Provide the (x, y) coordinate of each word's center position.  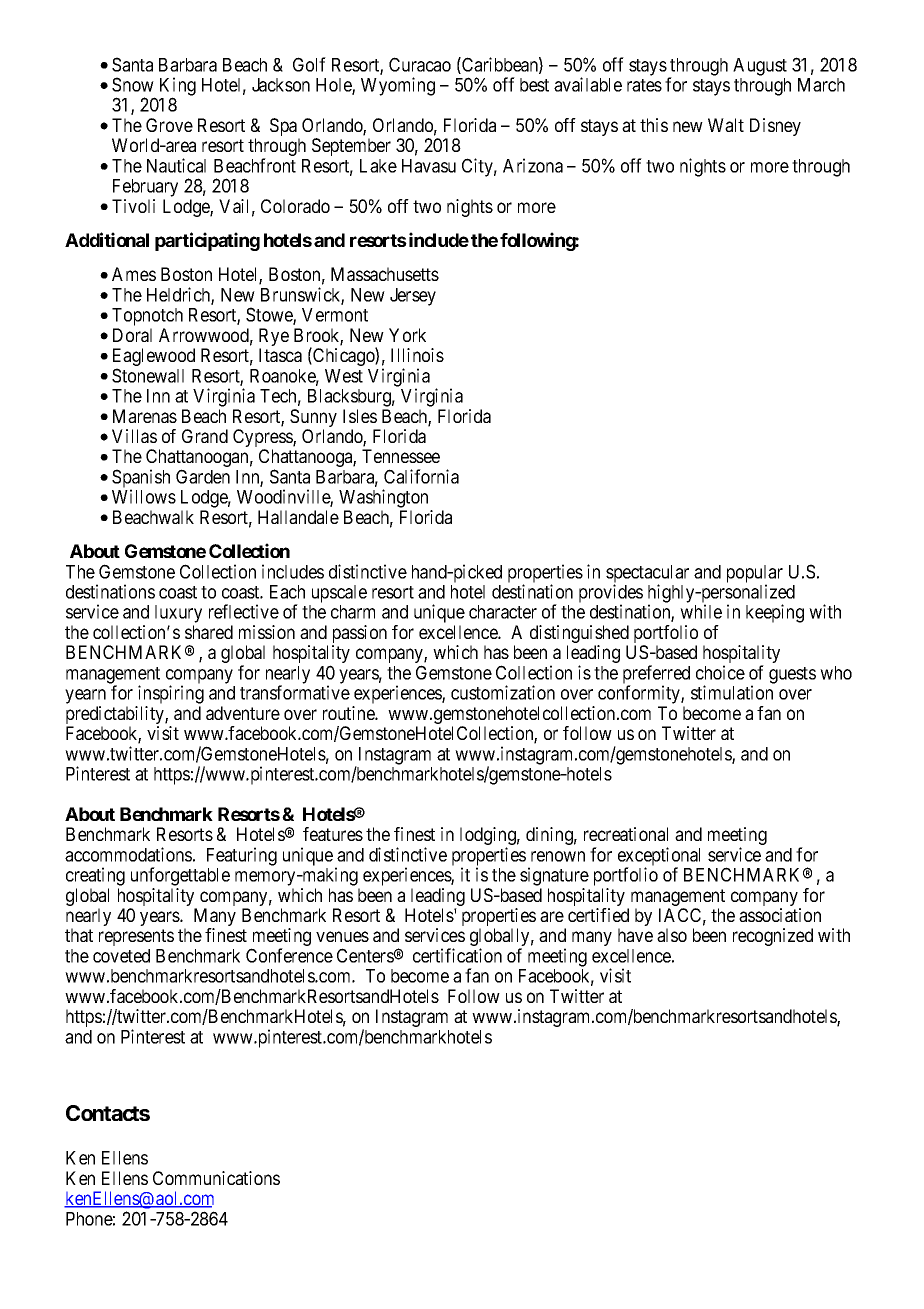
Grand (205, 436)
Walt (726, 125)
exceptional (659, 857)
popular (755, 575)
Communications (216, 1178)
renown (558, 856)
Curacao (420, 64)
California (421, 476)
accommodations (128, 854)
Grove (169, 125)
